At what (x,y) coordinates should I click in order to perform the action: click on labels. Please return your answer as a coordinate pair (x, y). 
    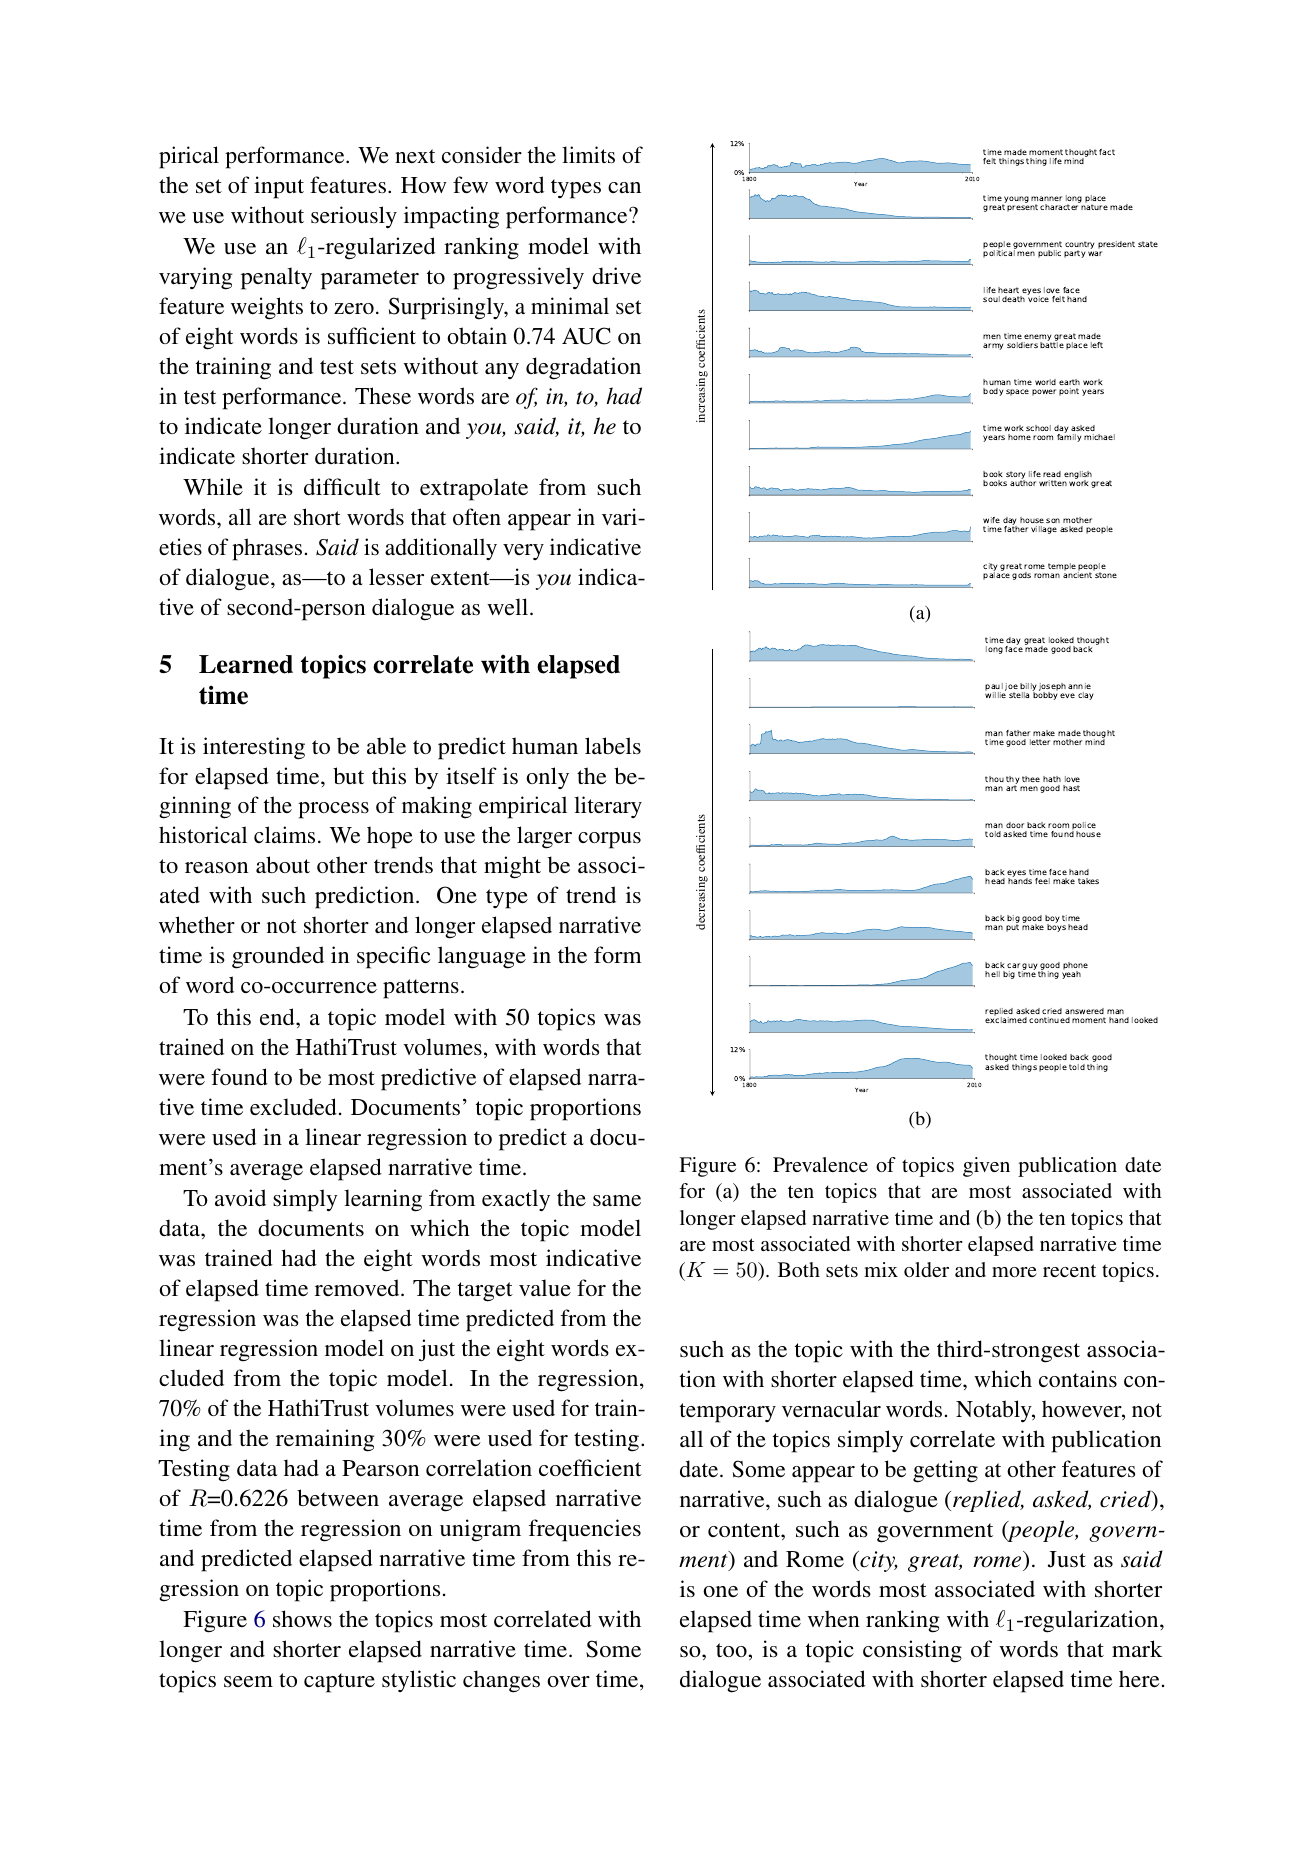
    Looking at the image, I should click on (613, 745).
